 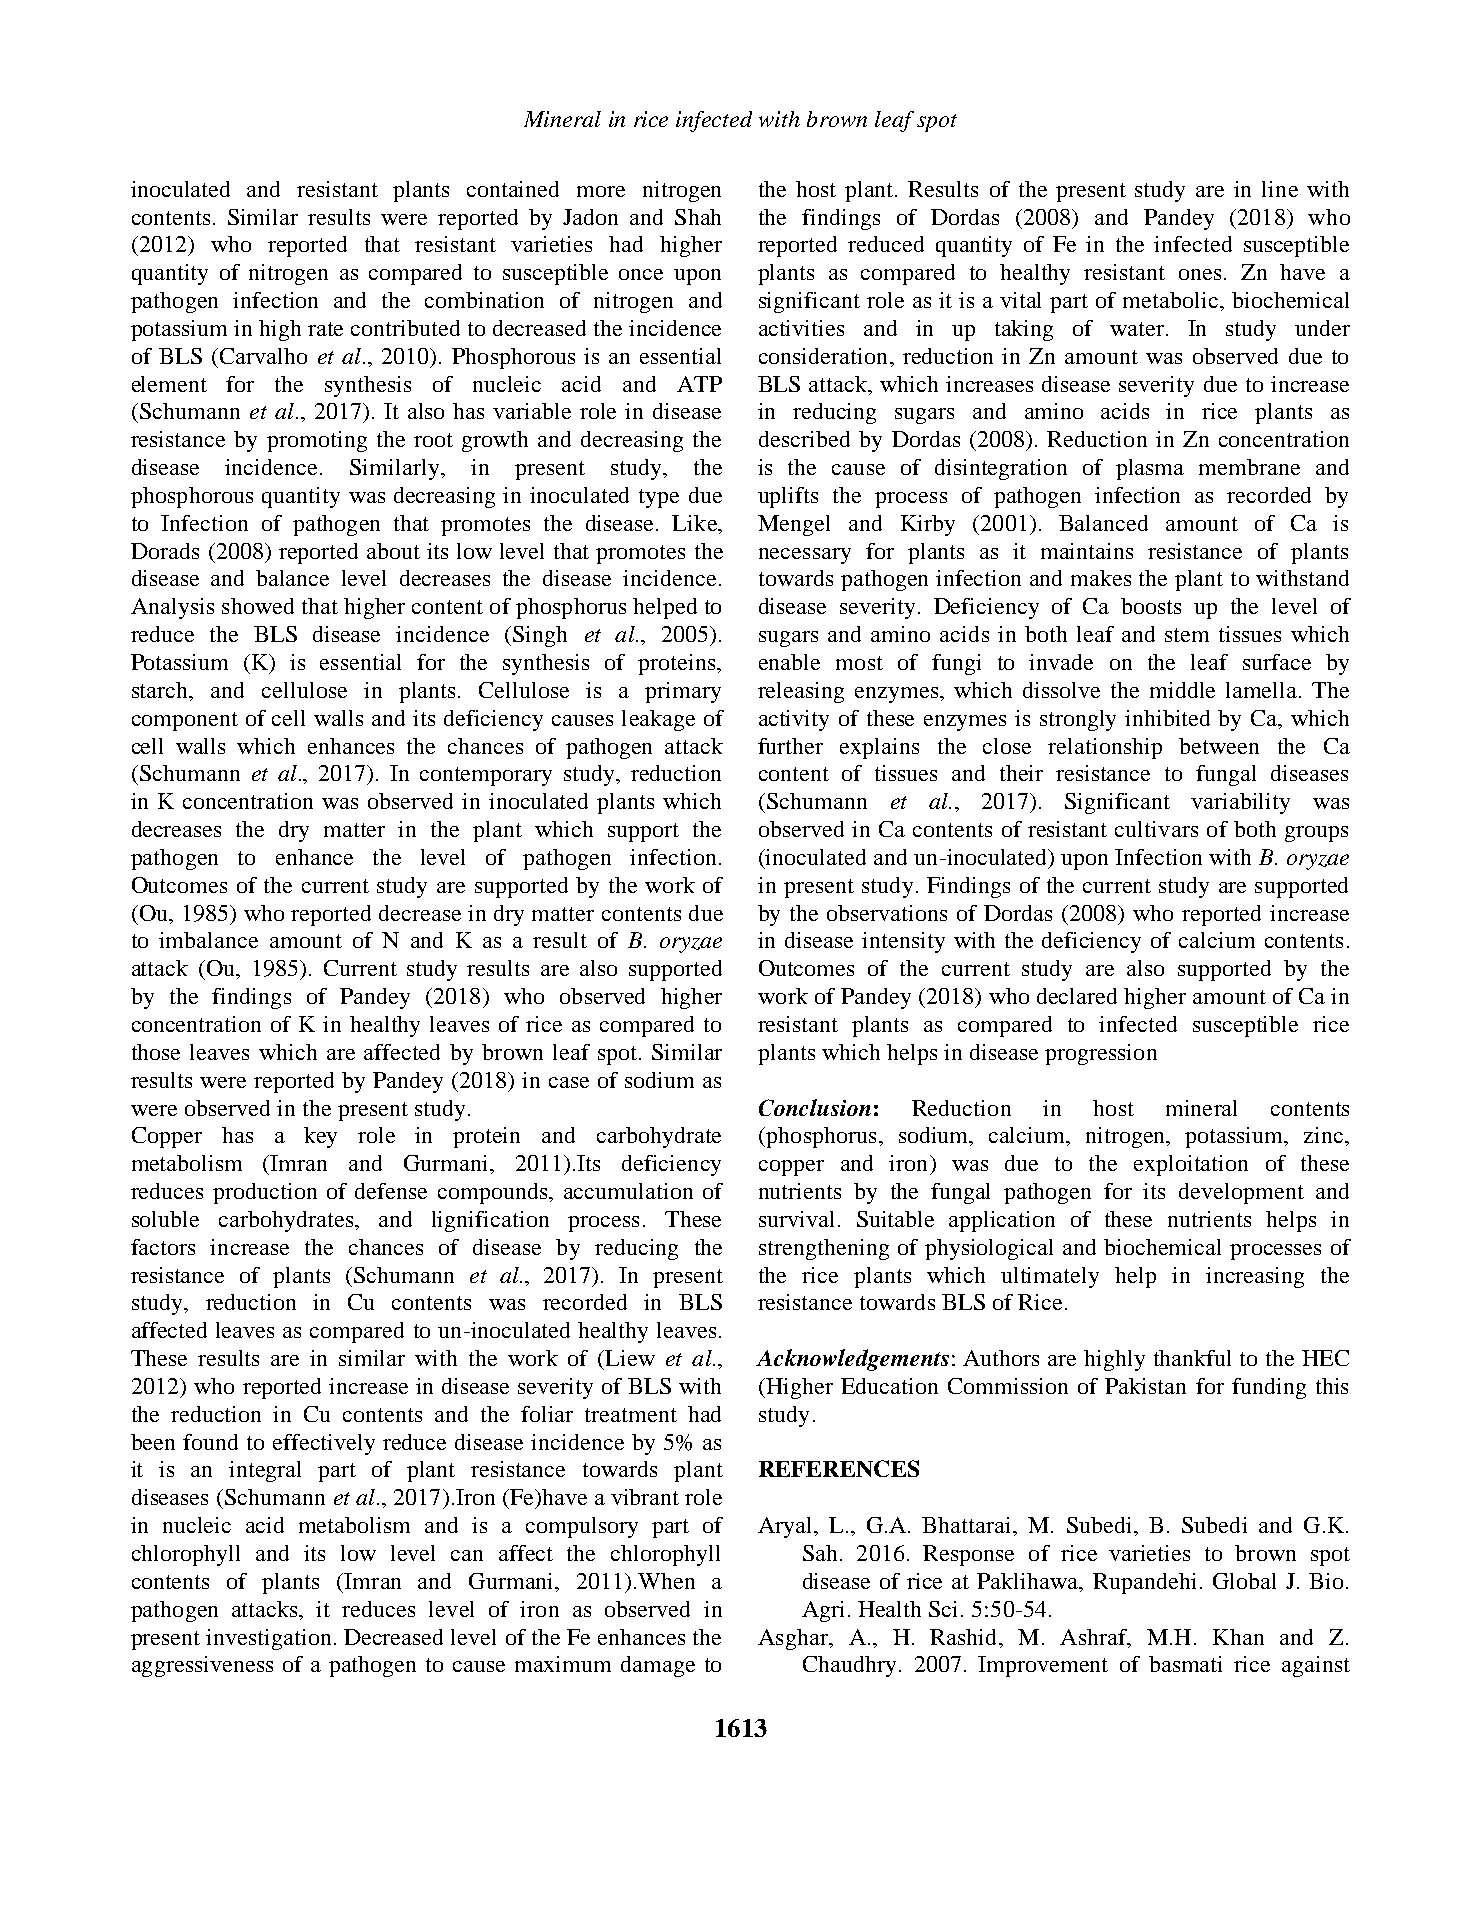 I want to click on declared, so click(x=1077, y=996).
